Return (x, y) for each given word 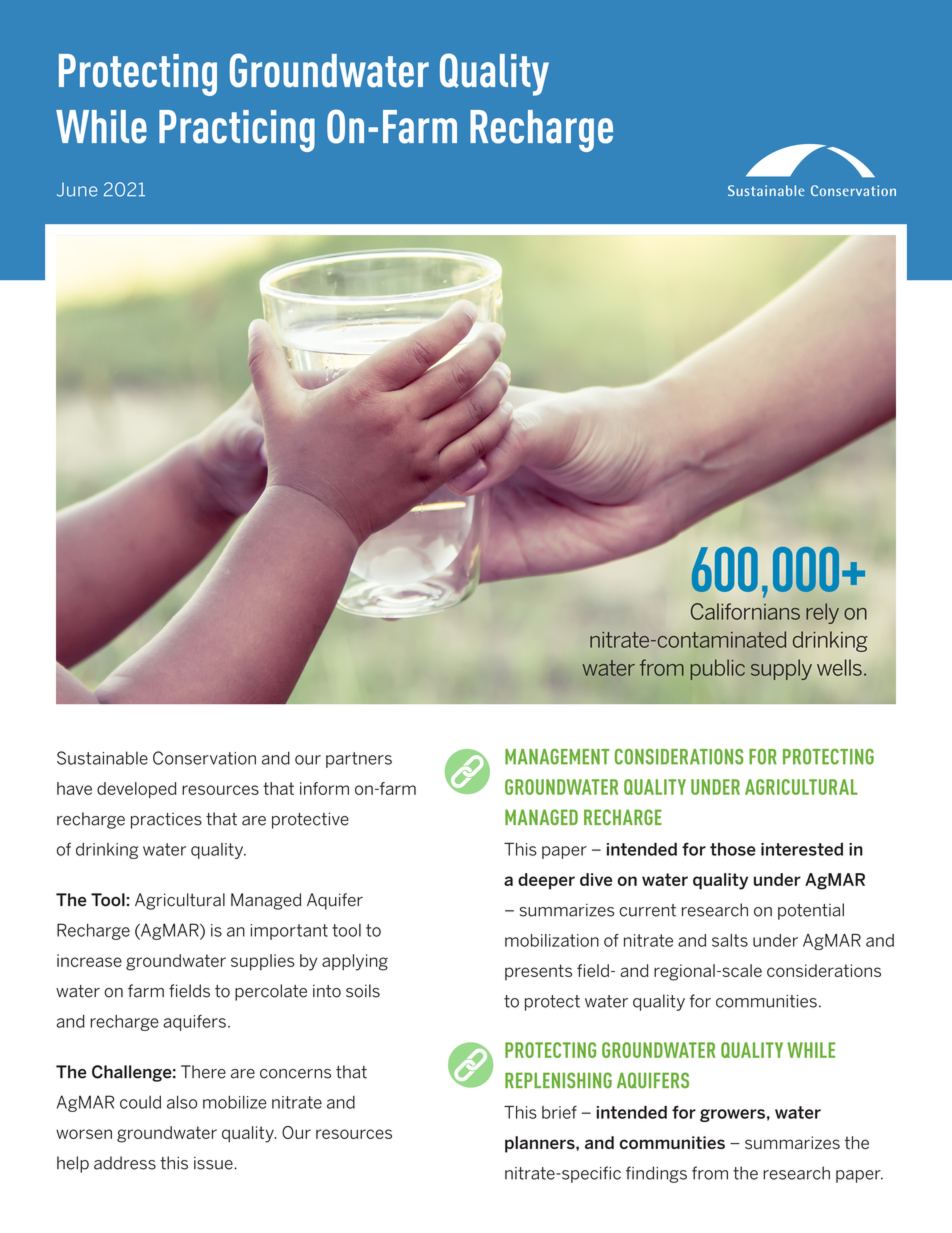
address (125, 1163)
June (77, 189)
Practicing (237, 131)
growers (732, 1115)
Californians (745, 611)
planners (541, 1144)
